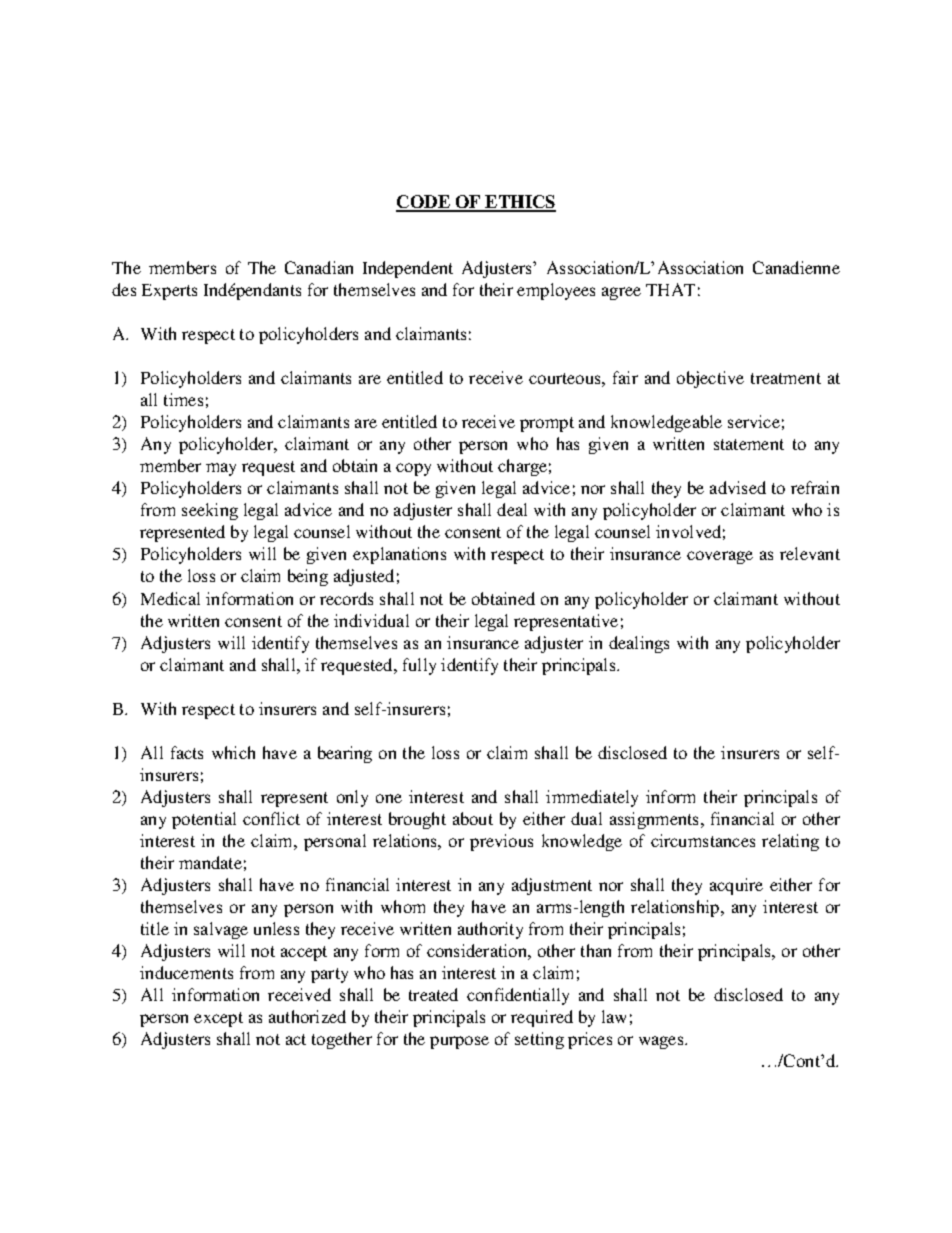 The height and width of the document is (1233, 952). Describe the element at coordinates (473, 818) in the document. I see `about` at that location.
